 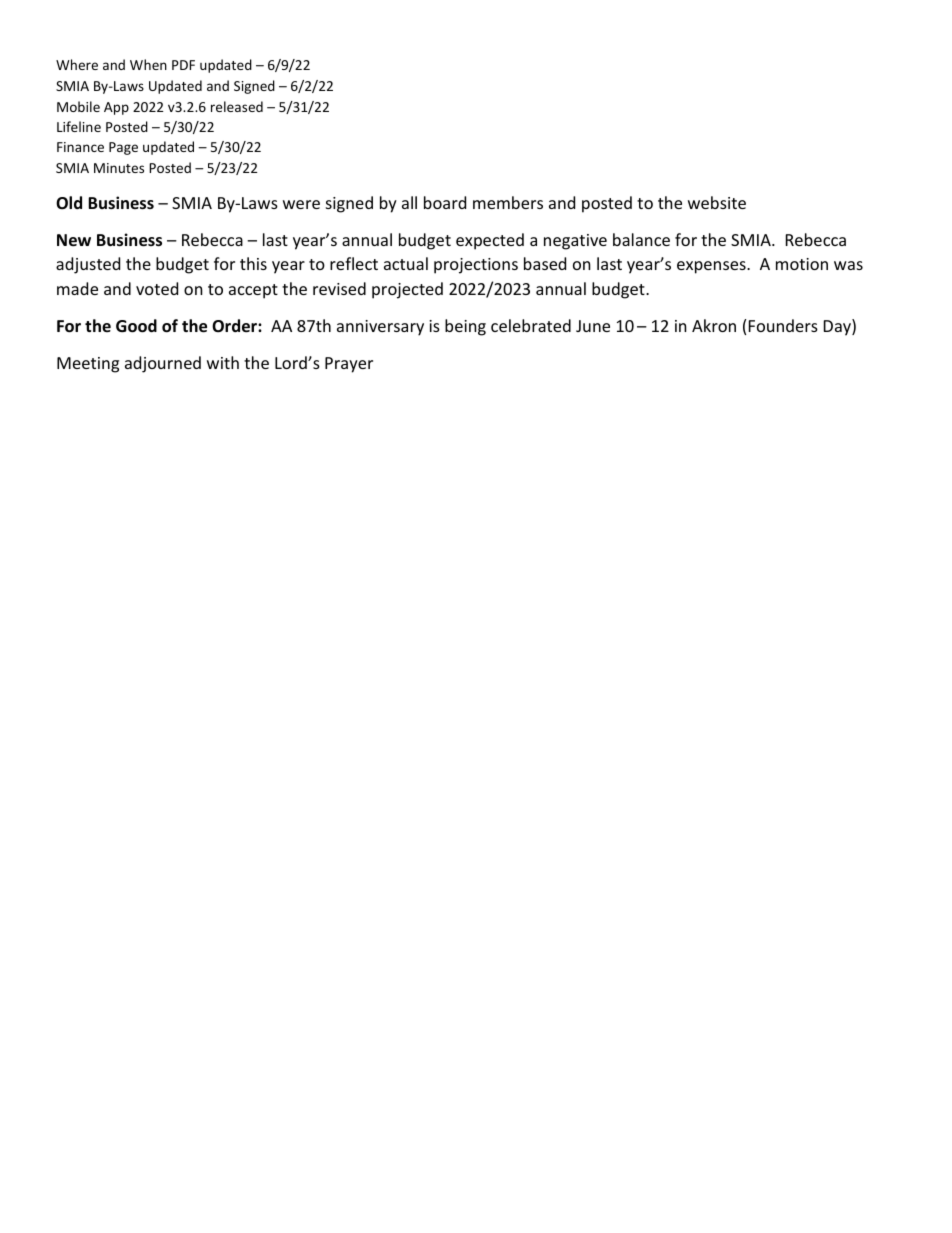 What do you see at coordinates (717, 202) in the image?
I see `website` at bounding box center [717, 202].
